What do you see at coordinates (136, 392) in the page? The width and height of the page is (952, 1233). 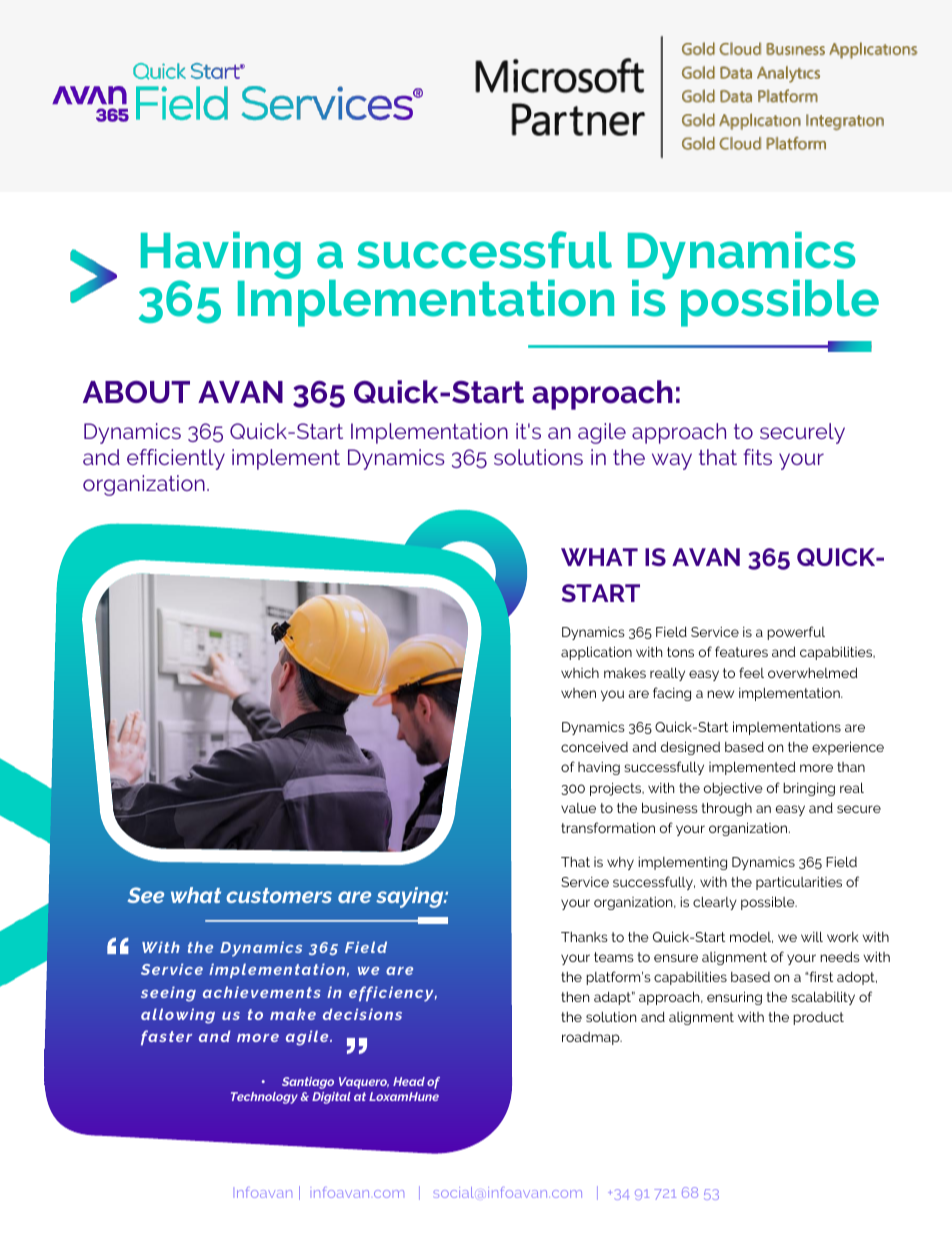 I see `ABOUT` at bounding box center [136, 392].
